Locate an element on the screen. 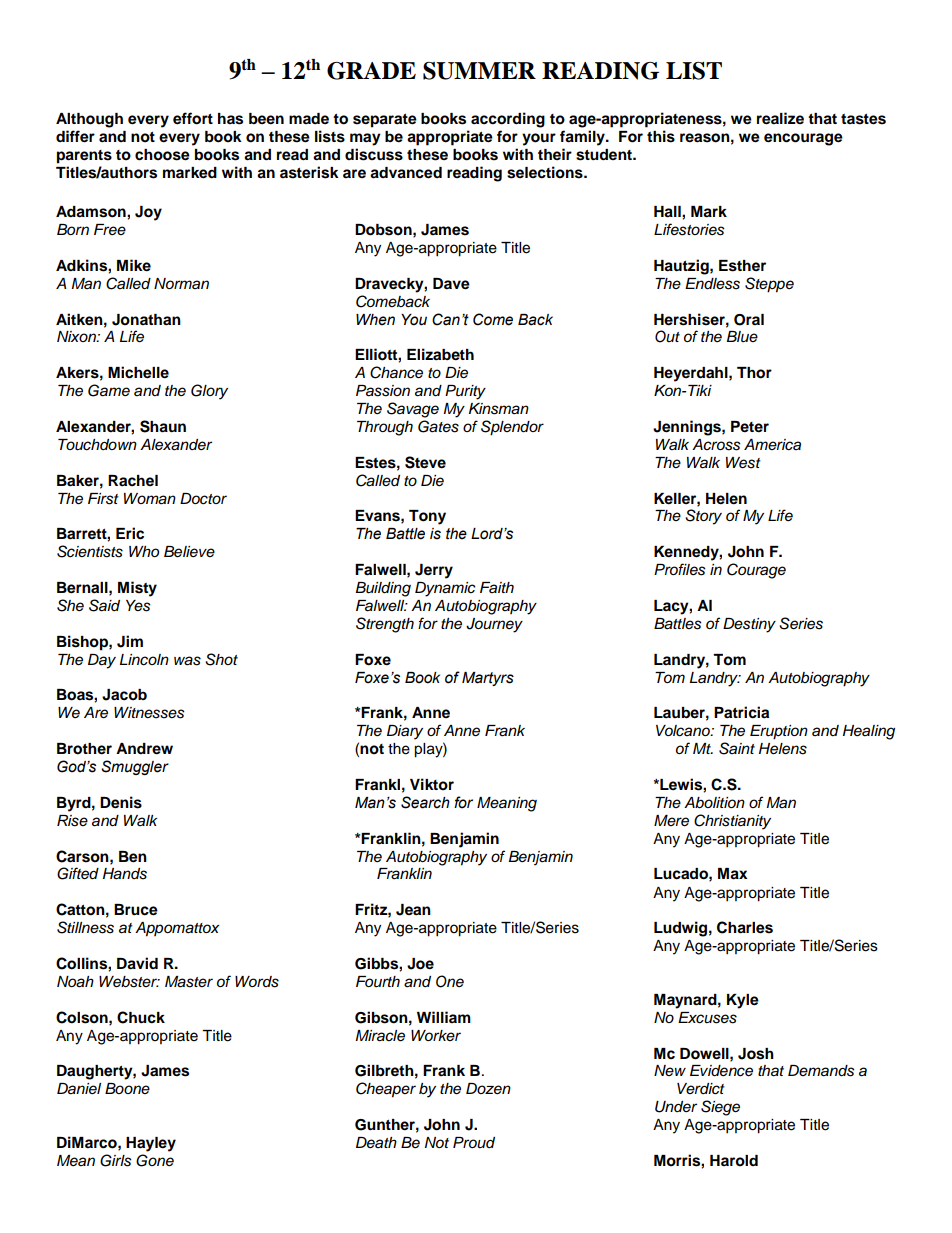  Yes is located at coordinates (138, 606).
